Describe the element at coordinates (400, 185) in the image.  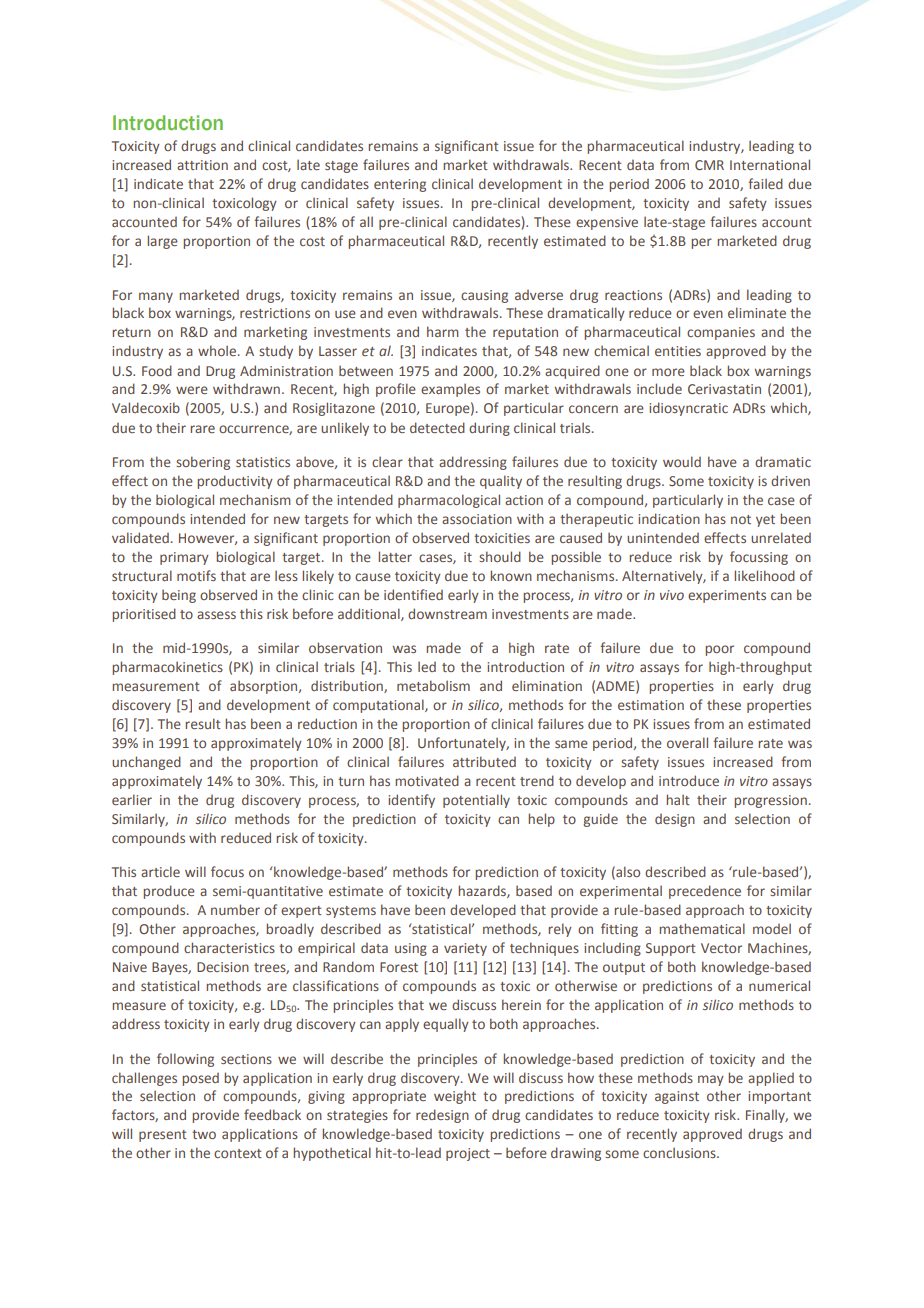
I see `entering` at that location.
